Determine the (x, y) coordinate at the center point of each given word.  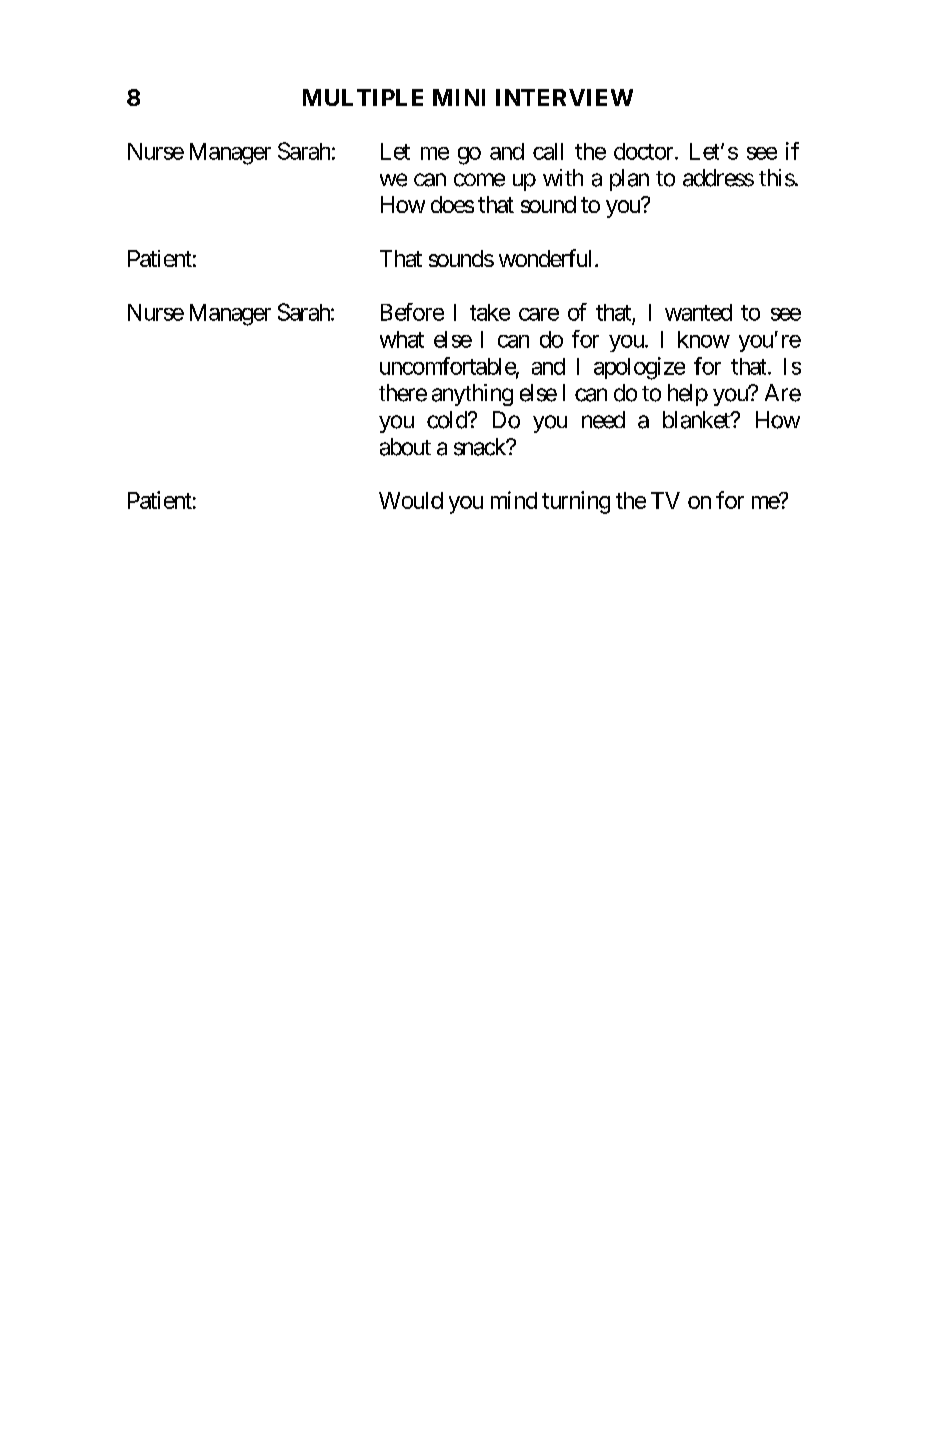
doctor (643, 151)
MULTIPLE (363, 97)
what (402, 339)
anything (472, 395)
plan (629, 180)
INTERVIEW (564, 97)
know (704, 339)
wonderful (545, 258)
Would (411, 500)
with (563, 177)
